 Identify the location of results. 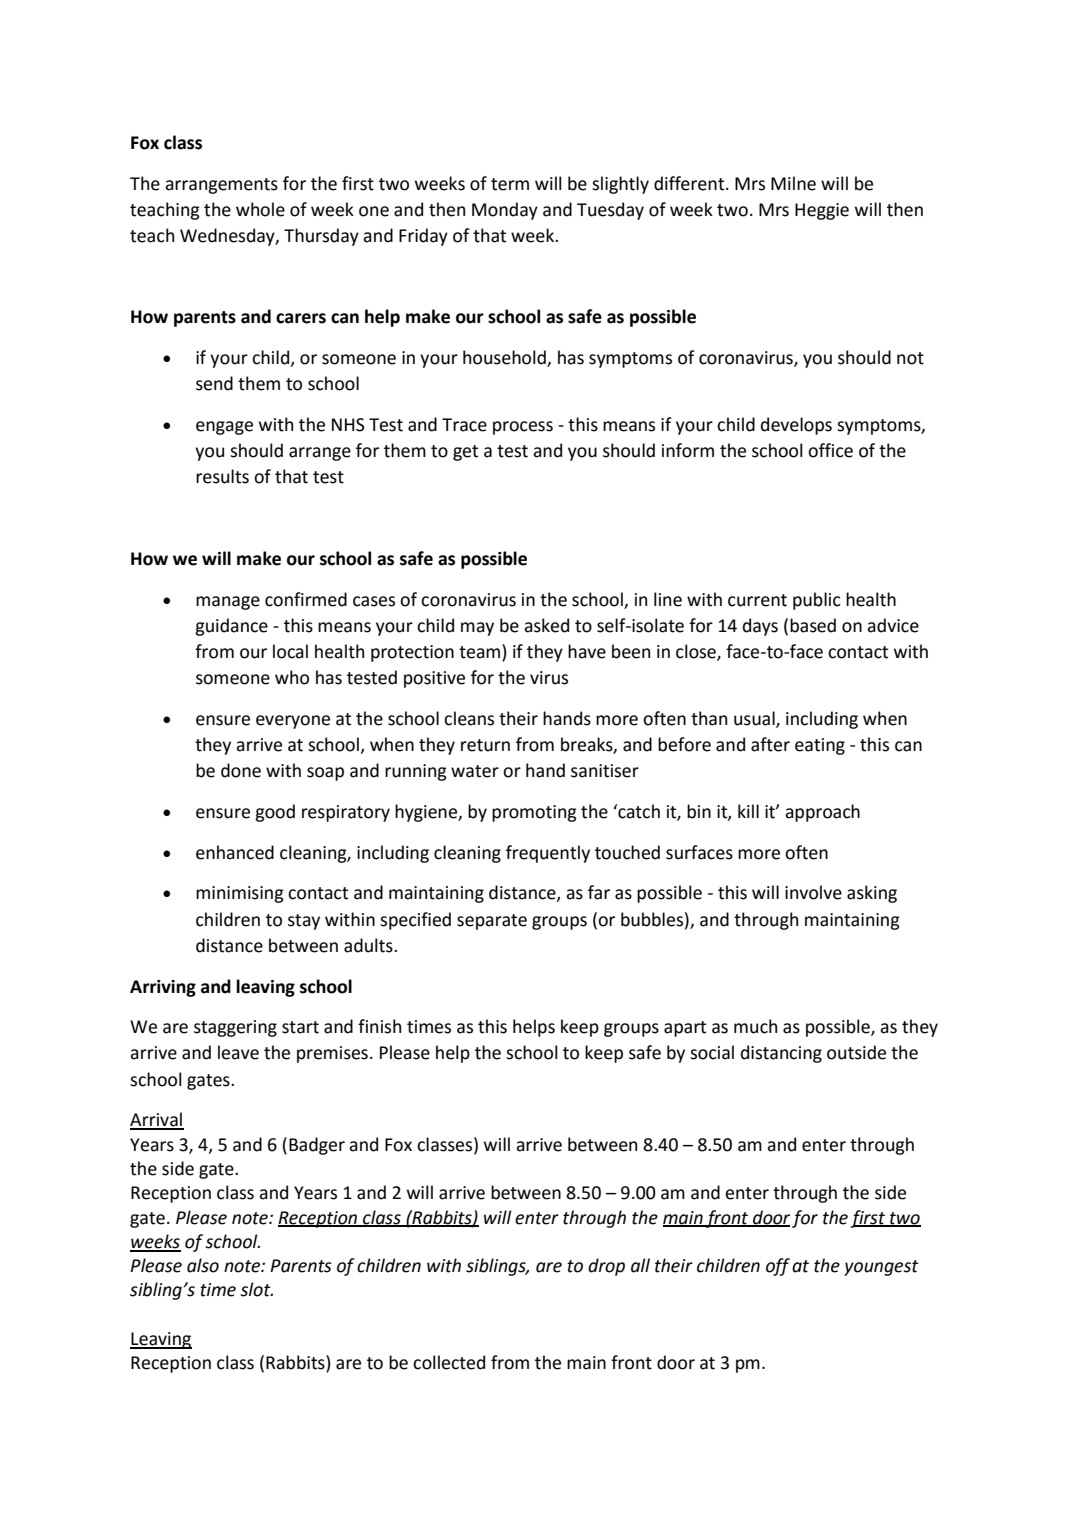
(222, 476).
